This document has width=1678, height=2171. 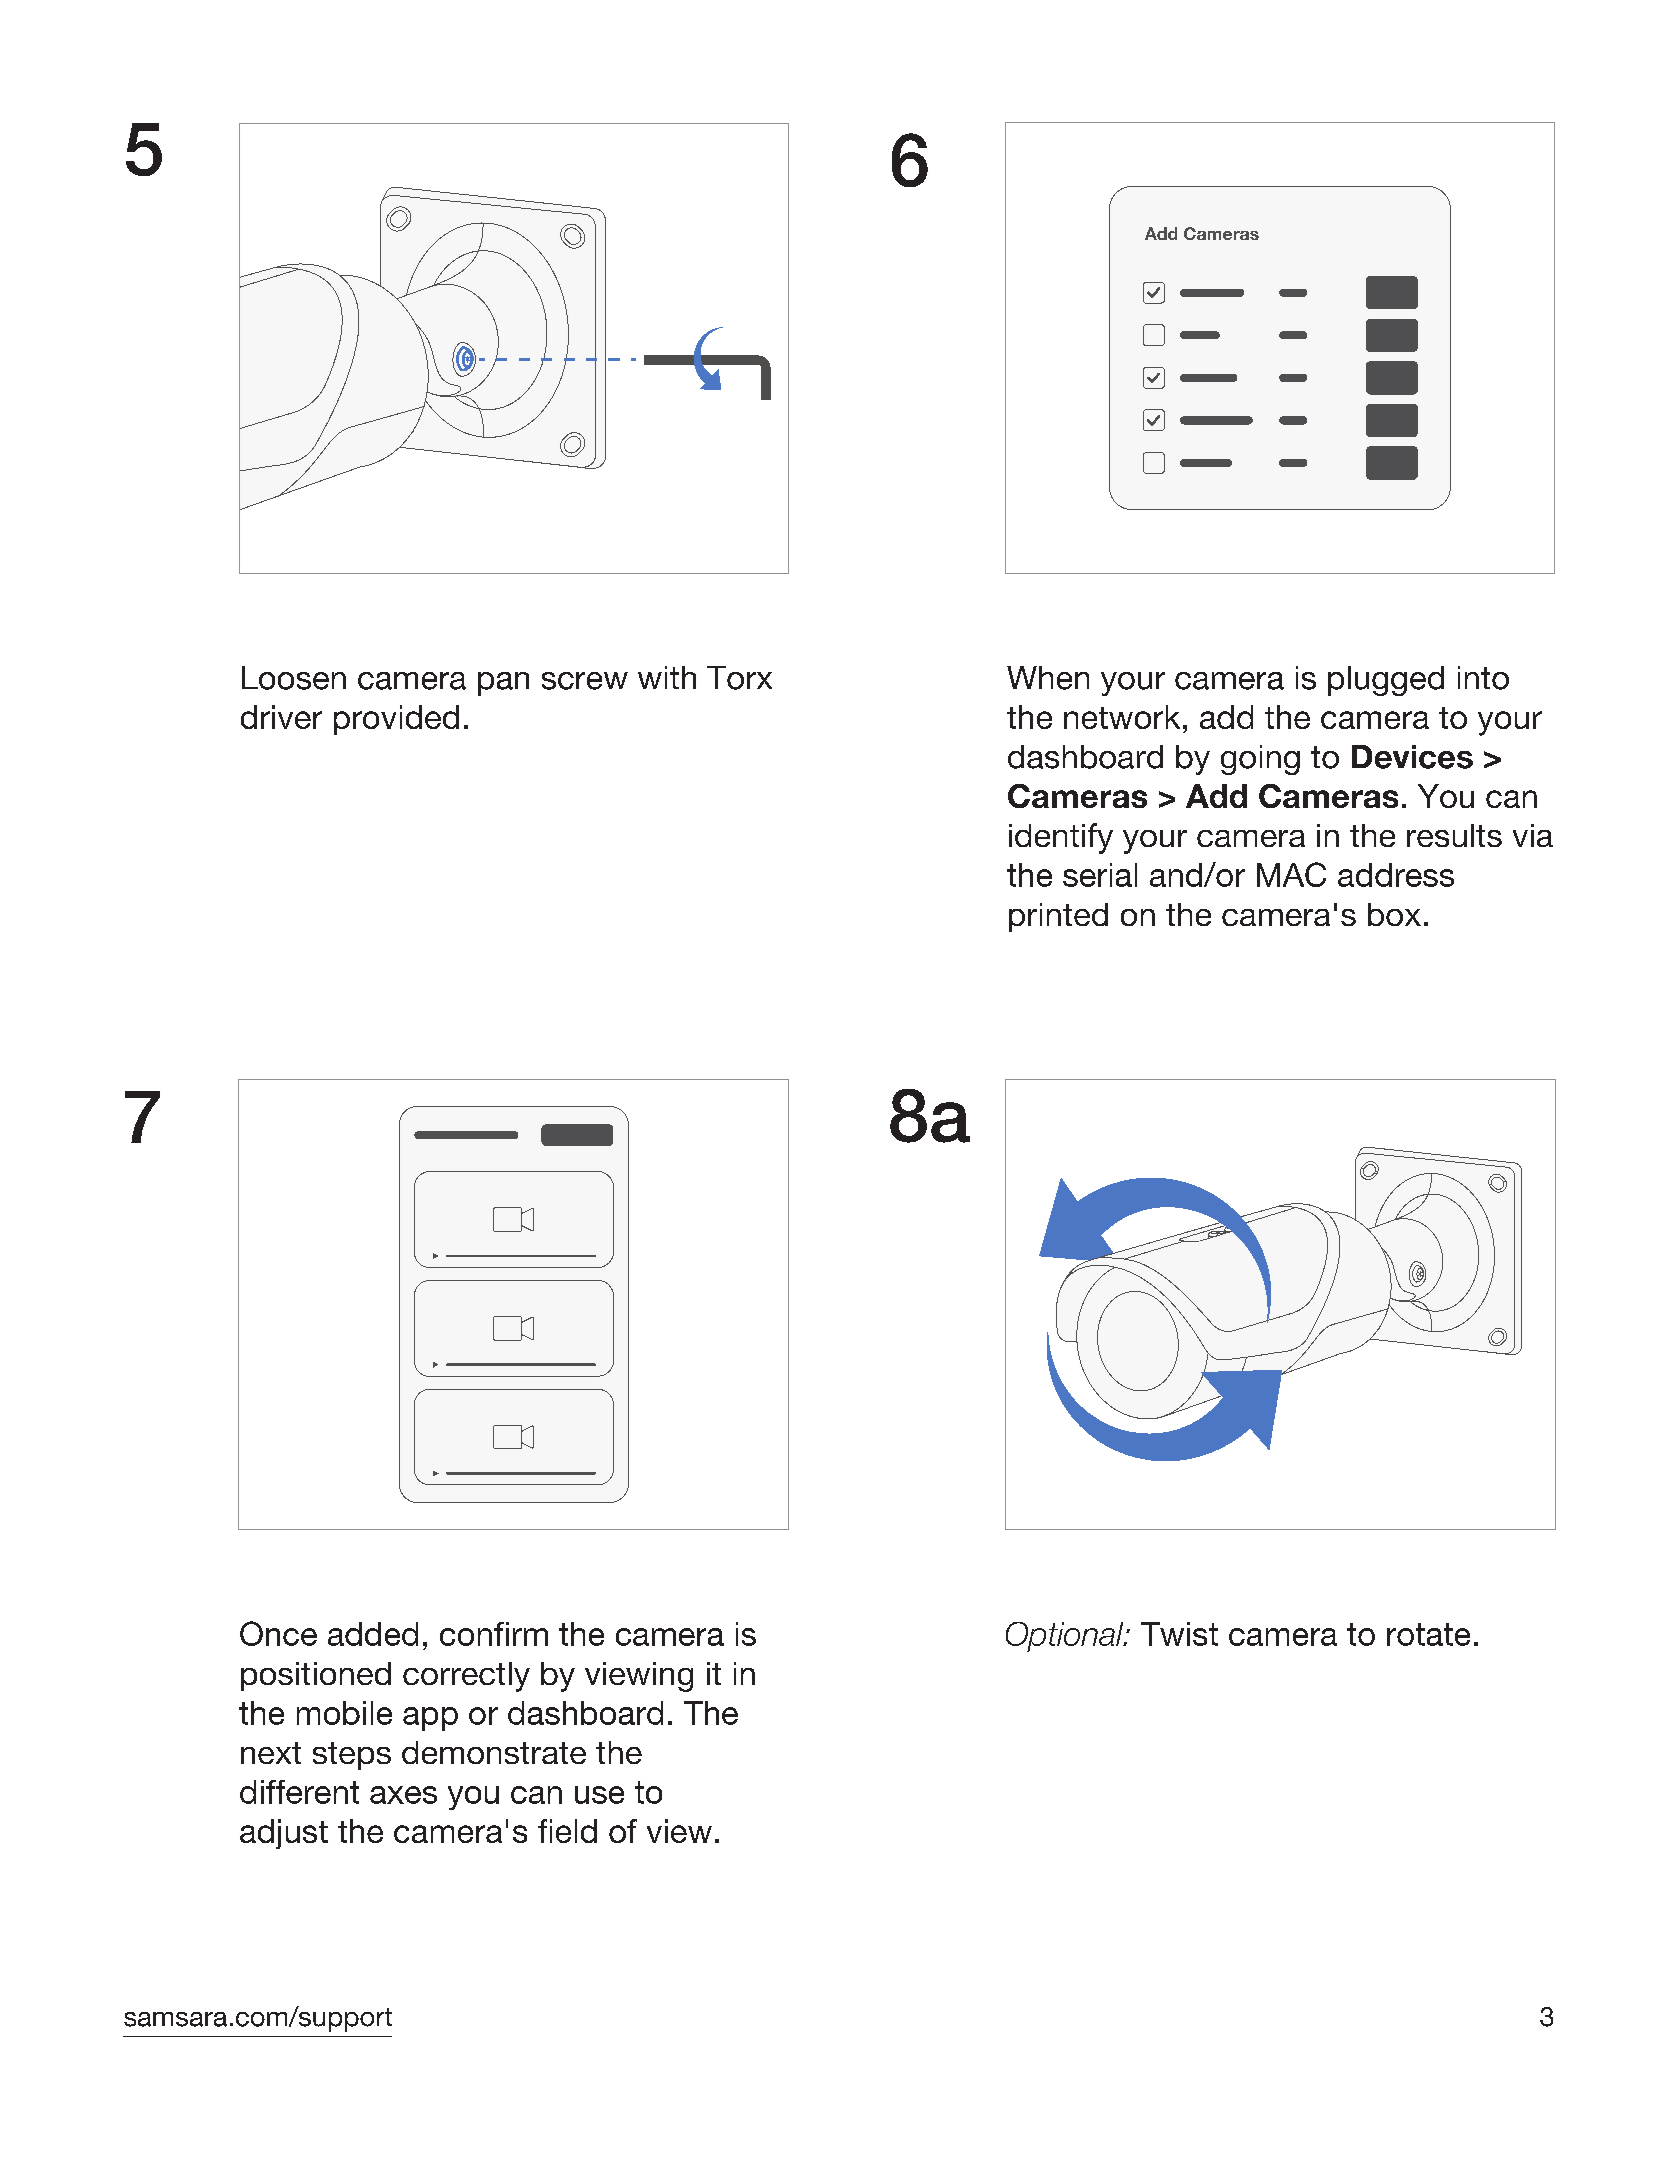 I want to click on When, so click(x=1048, y=678).
